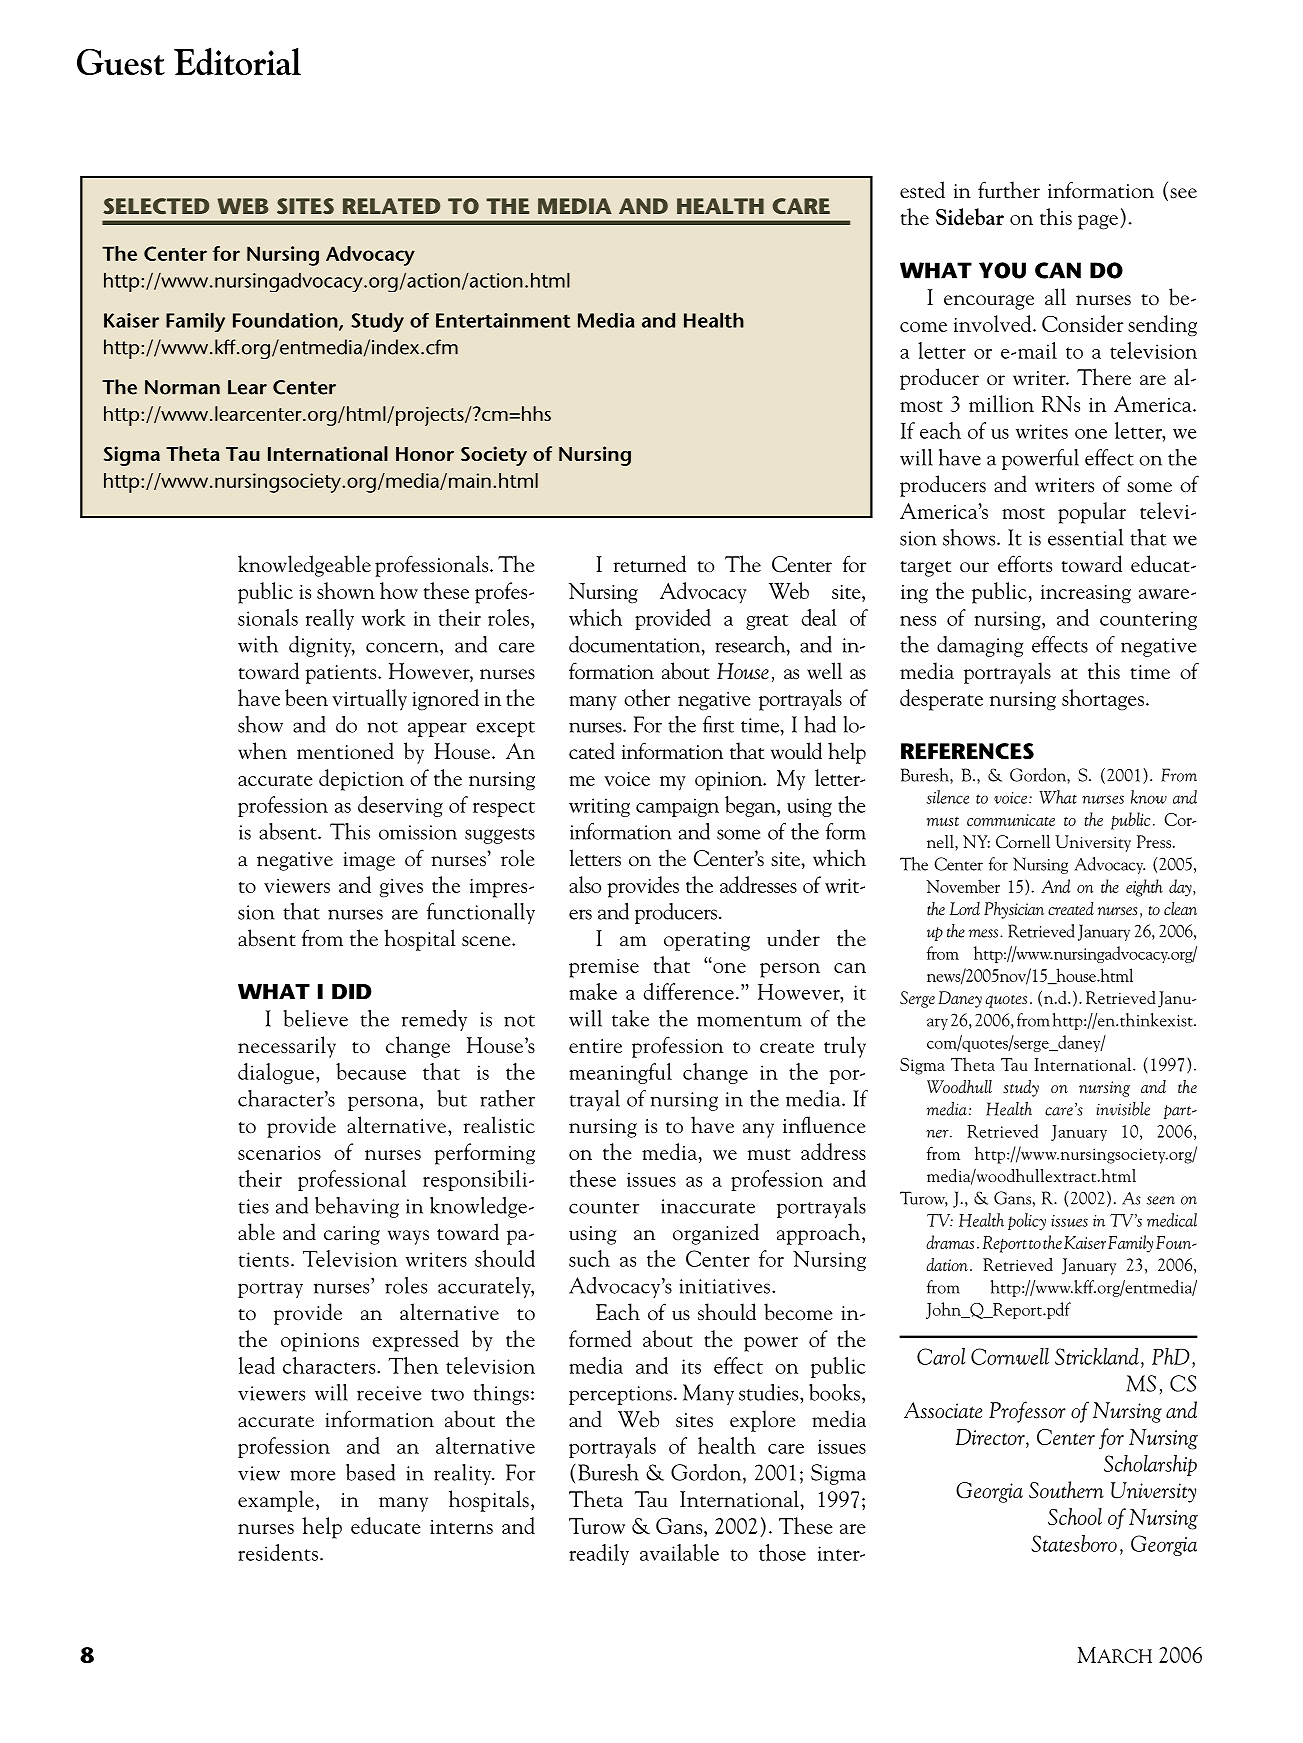 The image size is (1303, 1743). What do you see at coordinates (1025, 564) in the image?
I see `efforts` at bounding box center [1025, 564].
